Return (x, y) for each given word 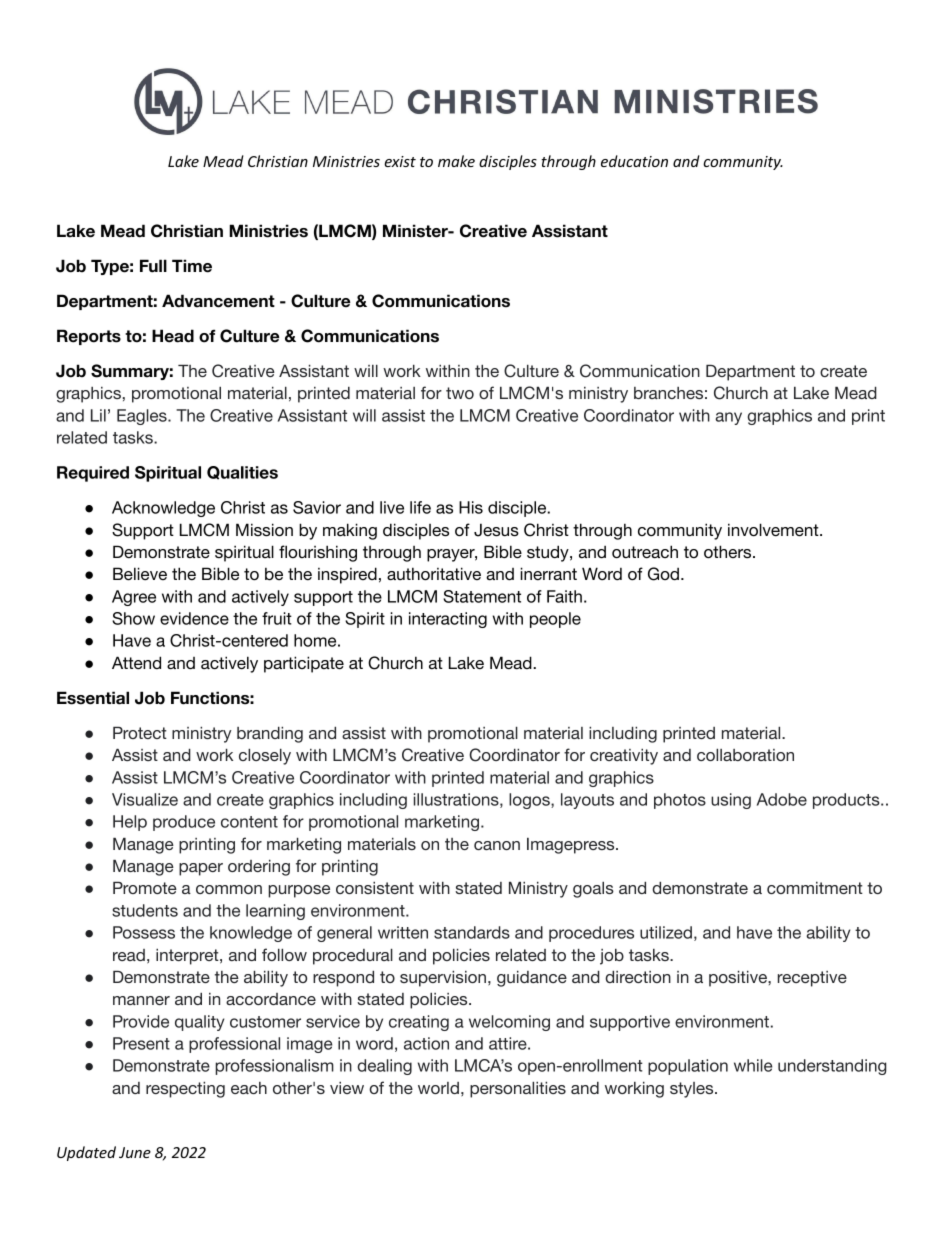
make (456, 161)
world (438, 1088)
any (728, 418)
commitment (815, 888)
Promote (145, 887)
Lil (98, 415)
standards (472, 932)
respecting (185, 1089)
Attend (136, 663)
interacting (448, 620)
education (634, 161)
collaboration (745, 754)
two (460, 393)
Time (192, 266)
